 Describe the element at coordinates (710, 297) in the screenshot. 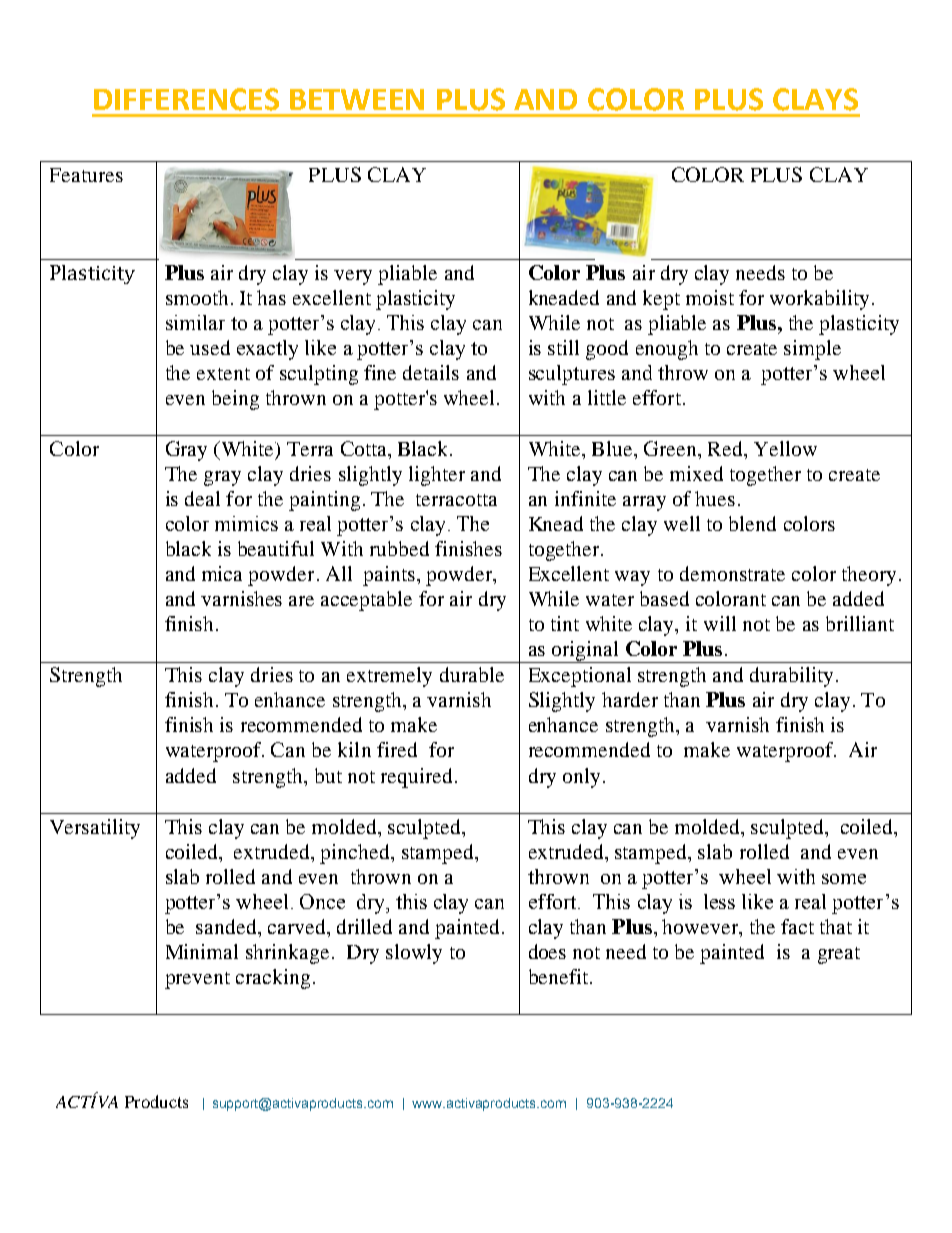

I see `moist` at that location.
